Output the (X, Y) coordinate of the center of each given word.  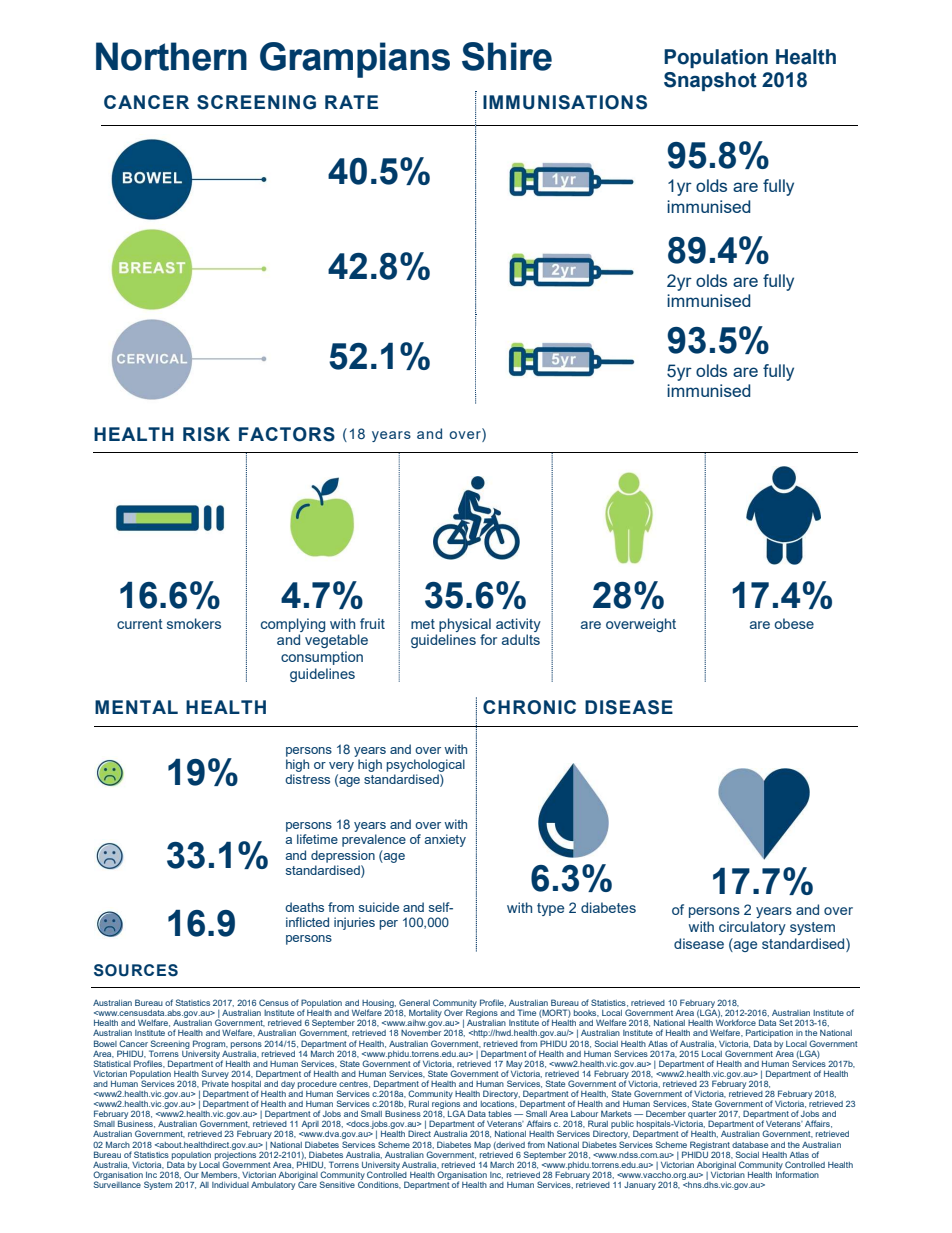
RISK (206, 434)
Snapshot (710, 81)
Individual (230, 1185)
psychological (425, 765)
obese (794, 623)
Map (482, 1145)
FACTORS (287, 434)
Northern (171, 56)
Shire (507, 56)
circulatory (752, 928)
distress (307, 779)
